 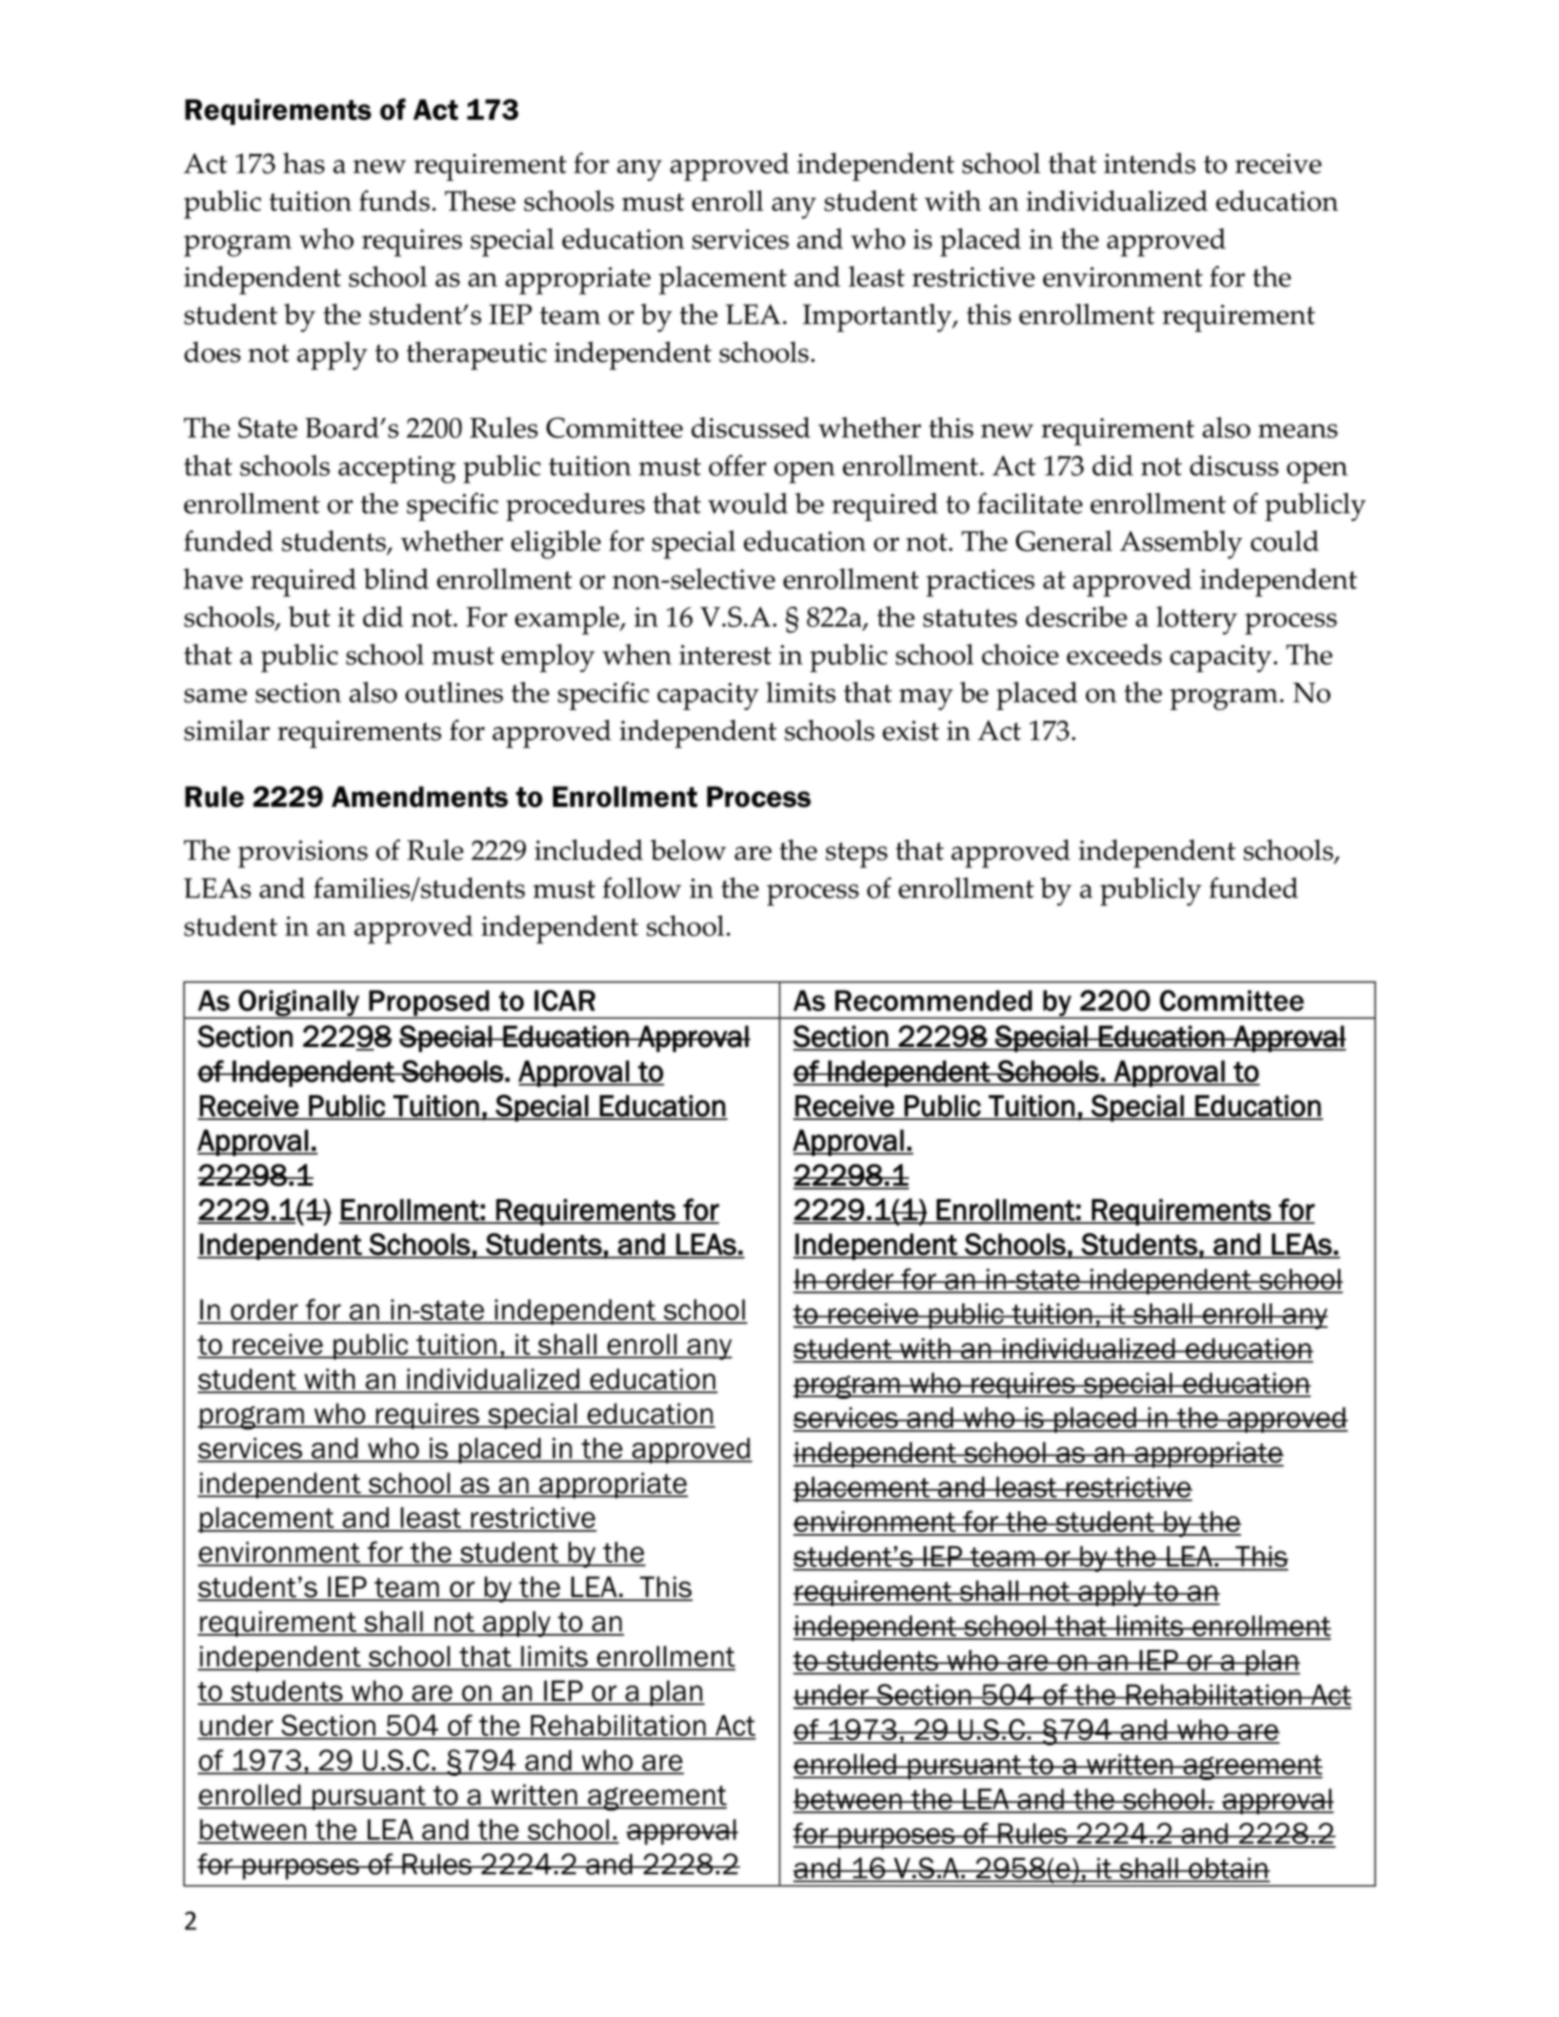 I want to click on intends, so click(x=1150, y=163).
